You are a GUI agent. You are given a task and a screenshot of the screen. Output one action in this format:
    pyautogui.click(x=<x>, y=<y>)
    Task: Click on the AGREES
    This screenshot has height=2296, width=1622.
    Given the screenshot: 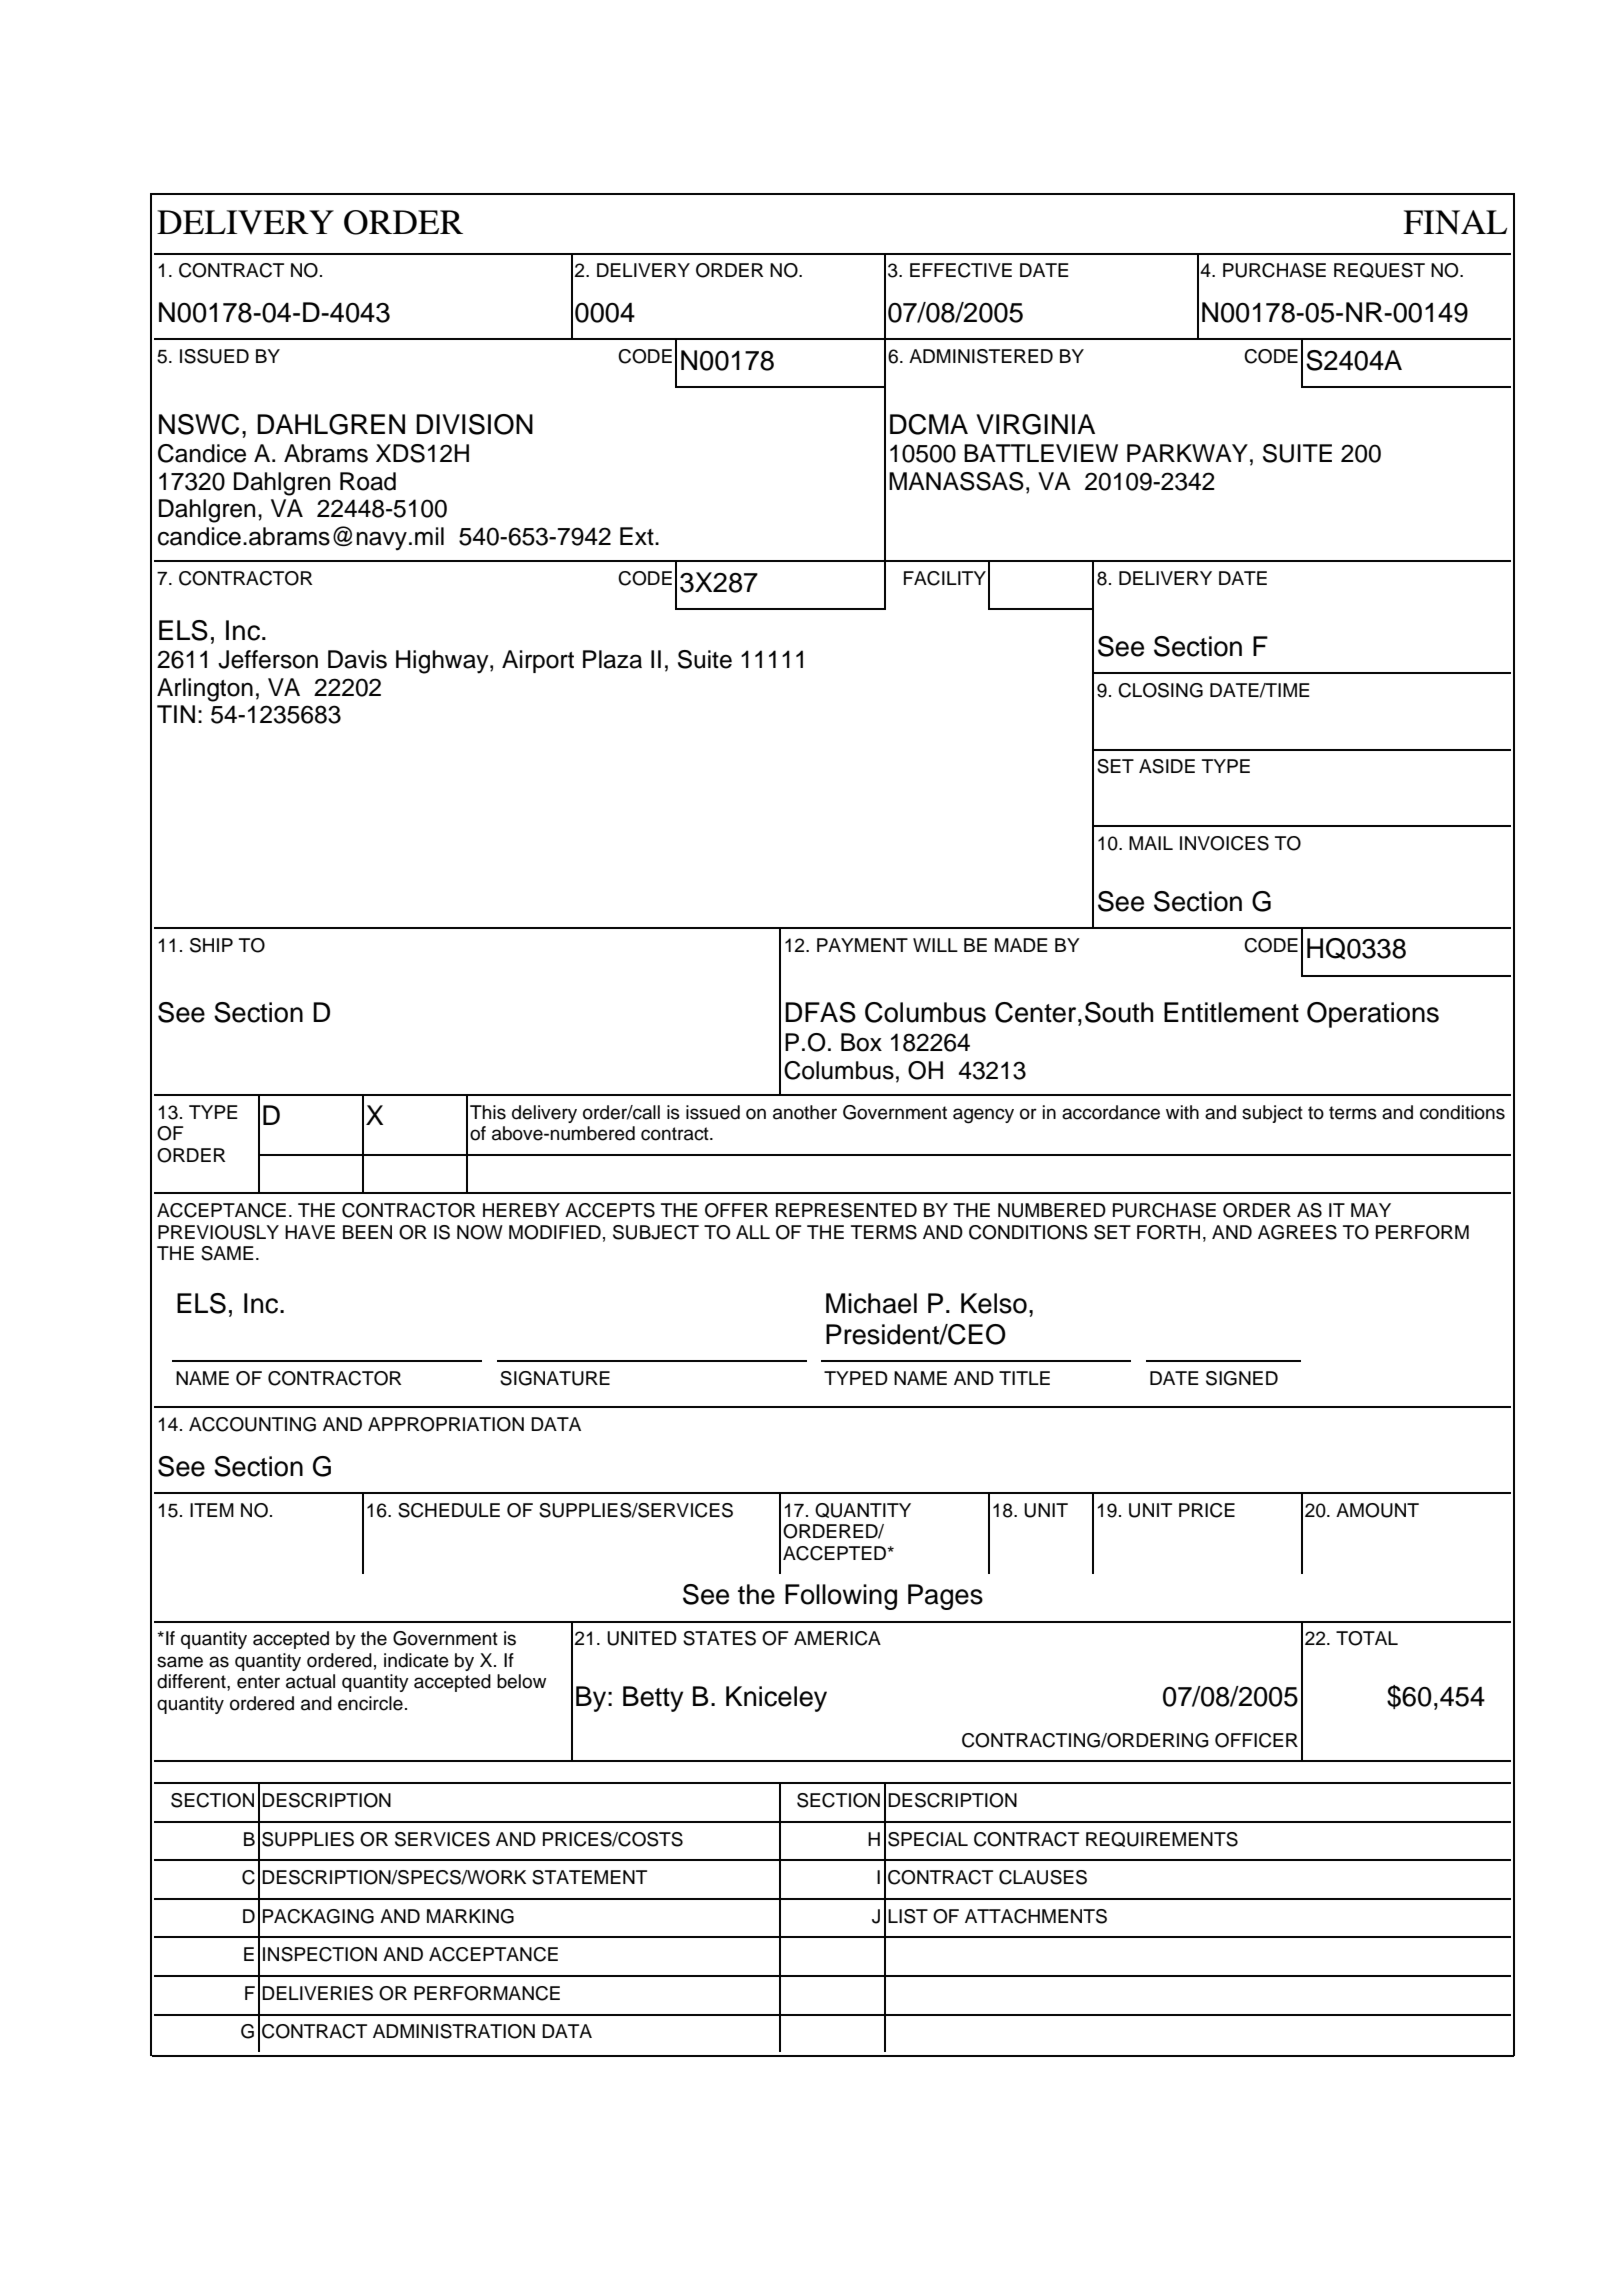 What is the action you would take?
    pyautogui.click(x=1297, y=1232)
